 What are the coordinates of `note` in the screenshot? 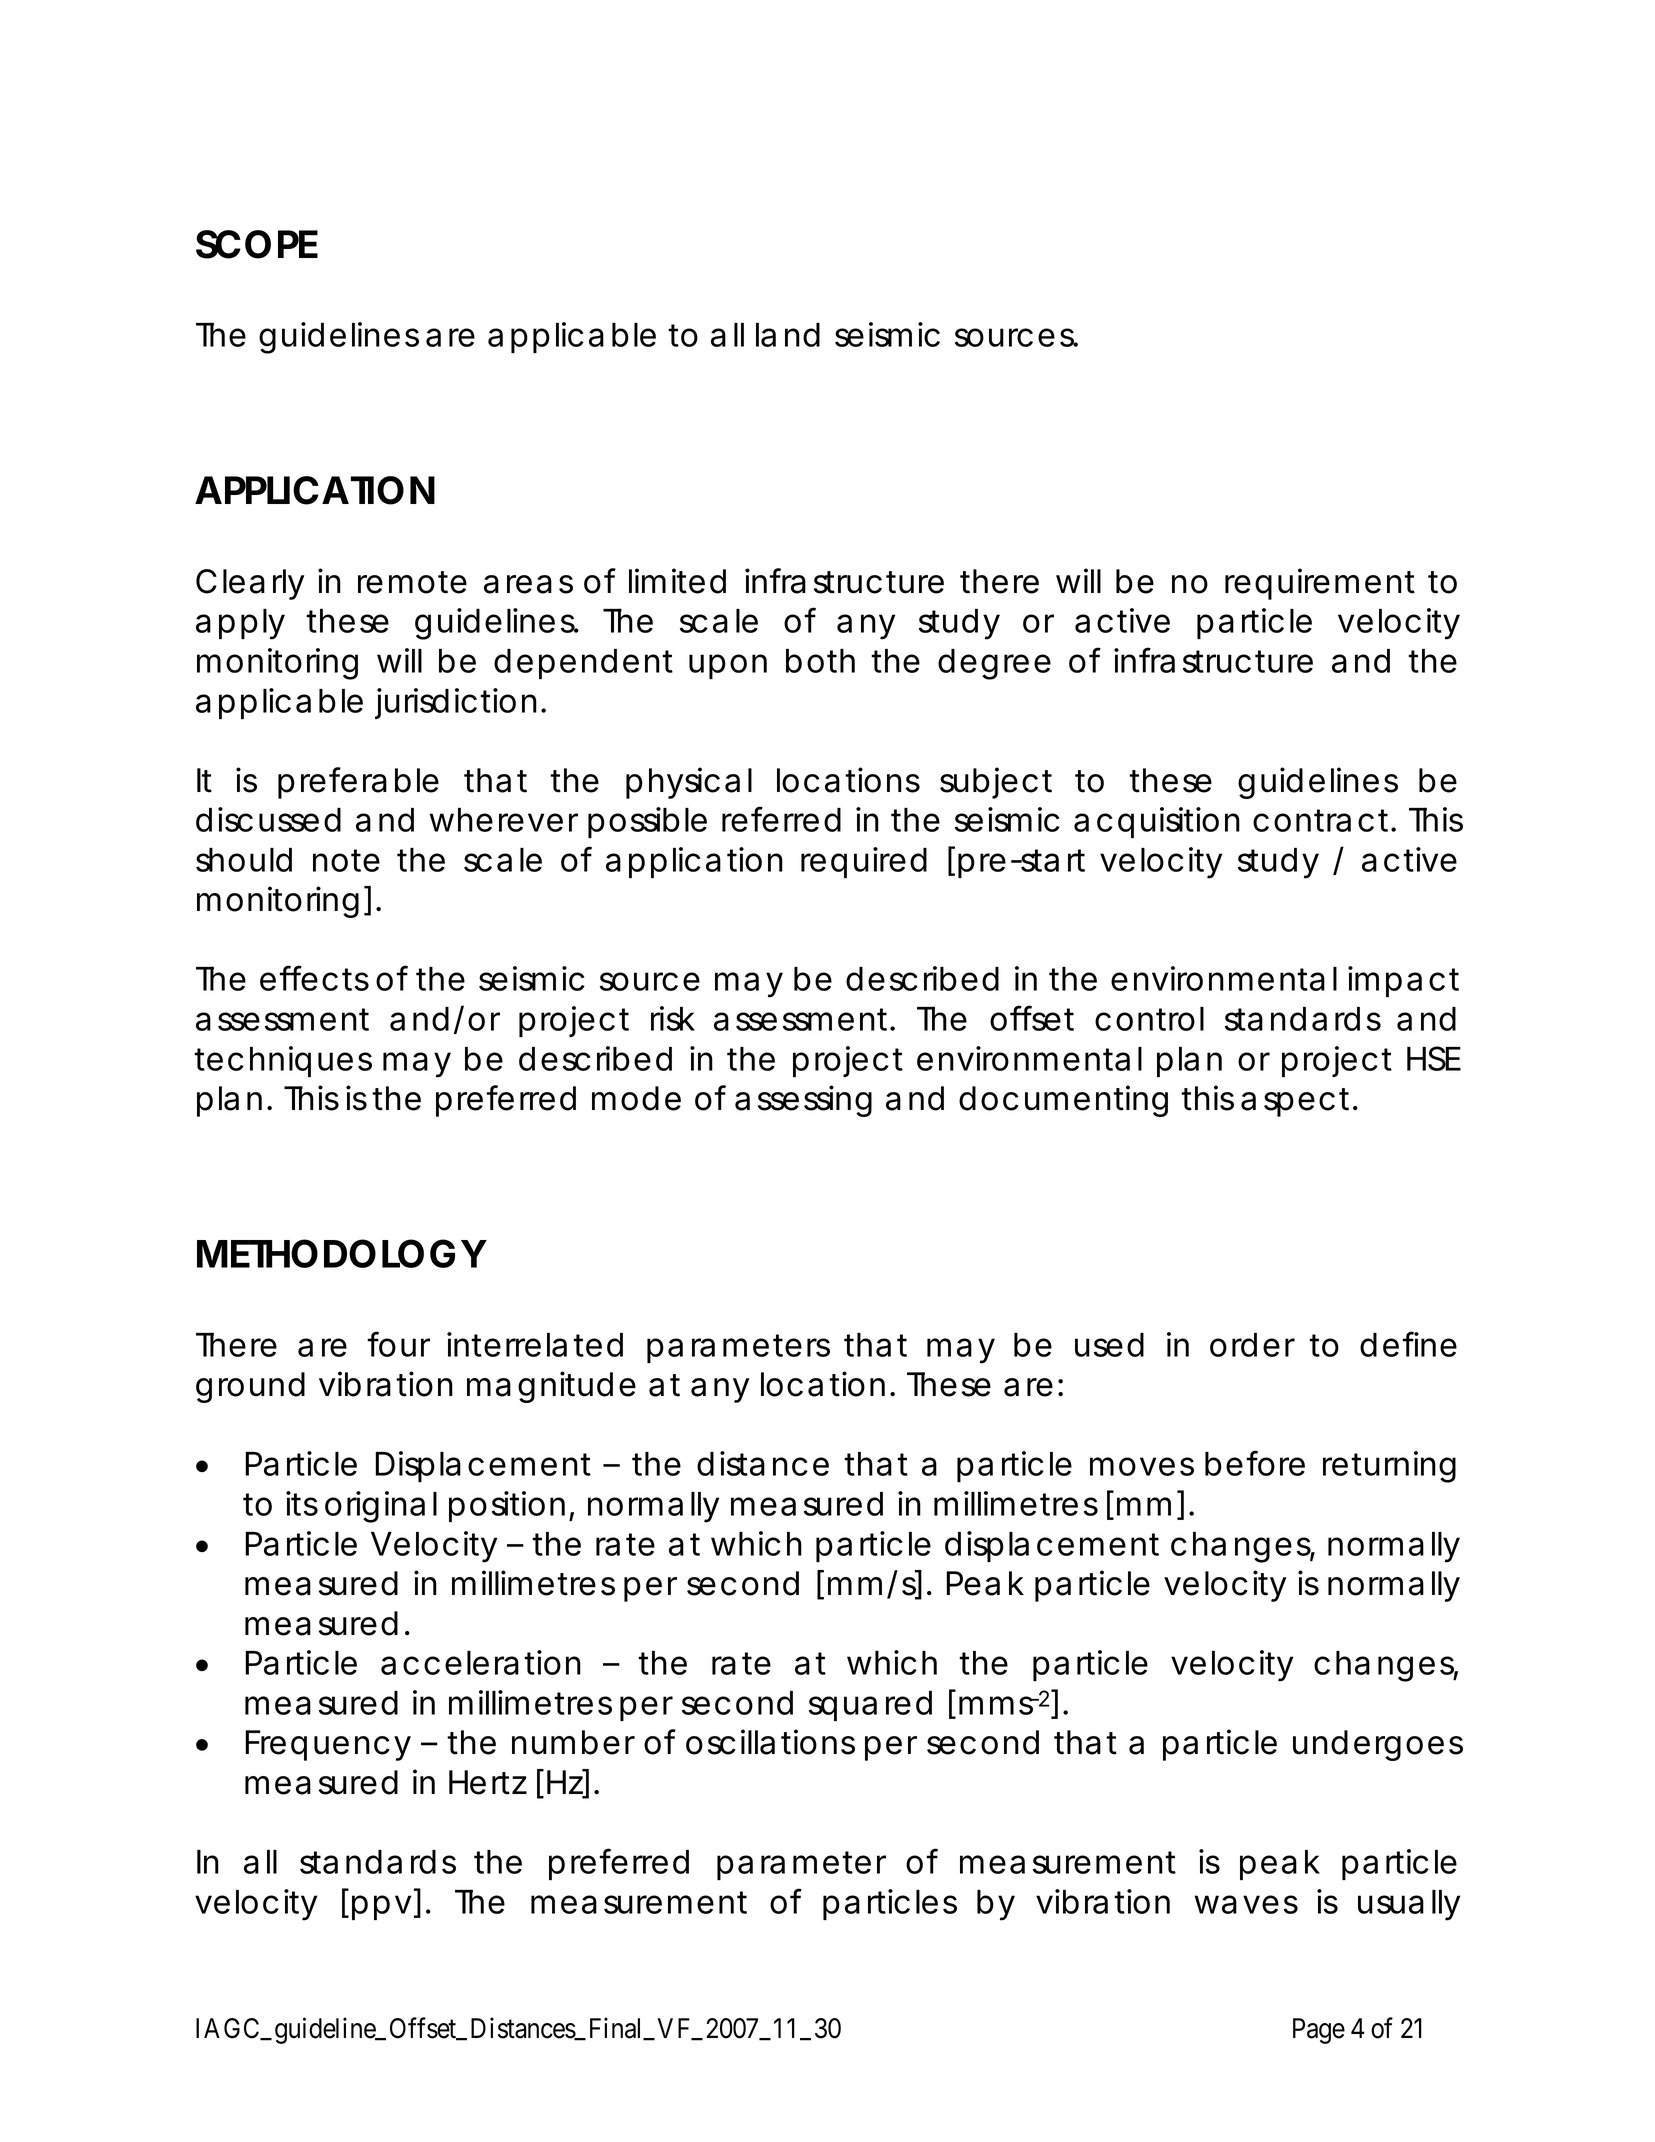 It's located at (346, 860).
